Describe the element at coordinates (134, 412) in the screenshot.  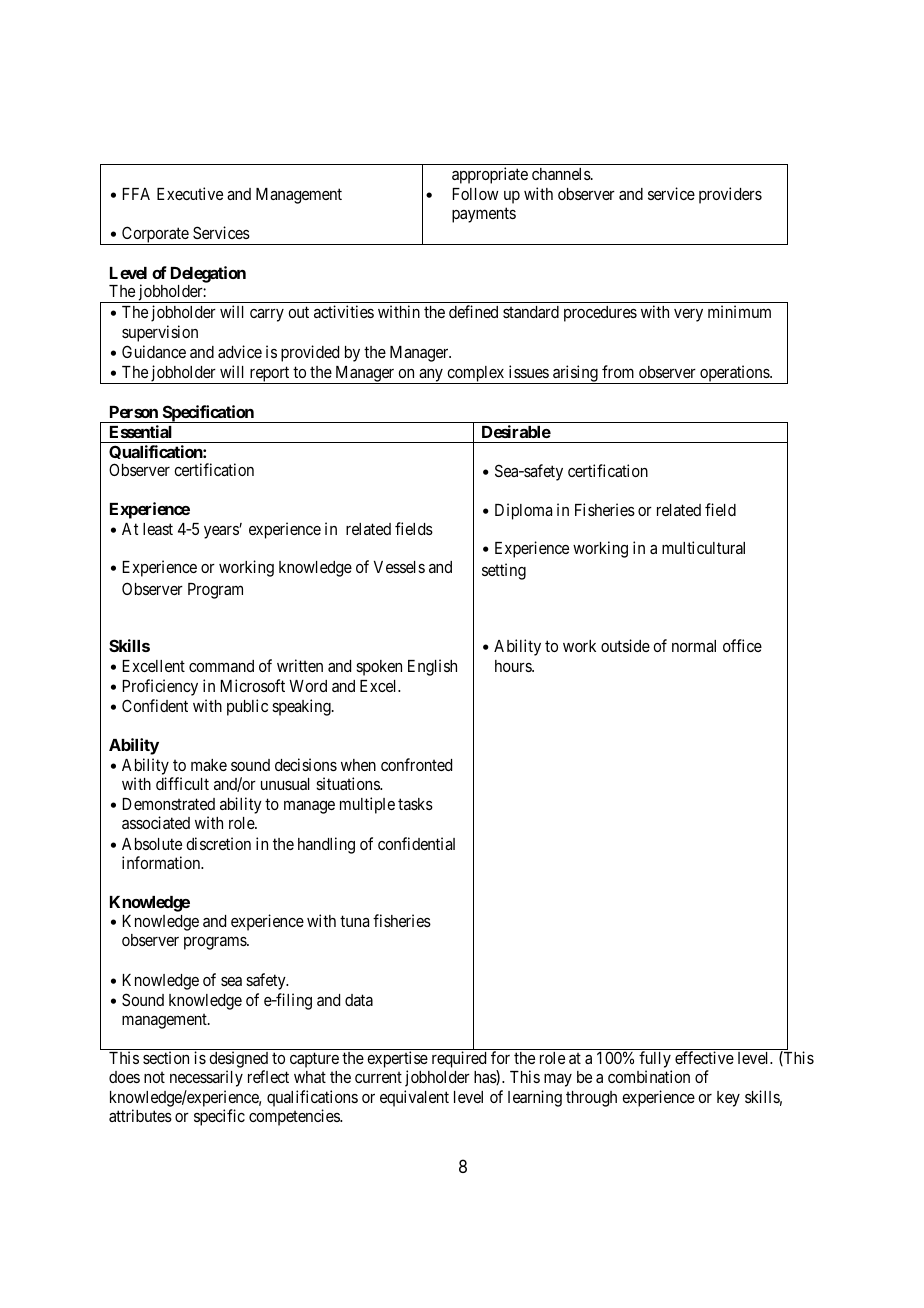
I see `Person` at that location.
